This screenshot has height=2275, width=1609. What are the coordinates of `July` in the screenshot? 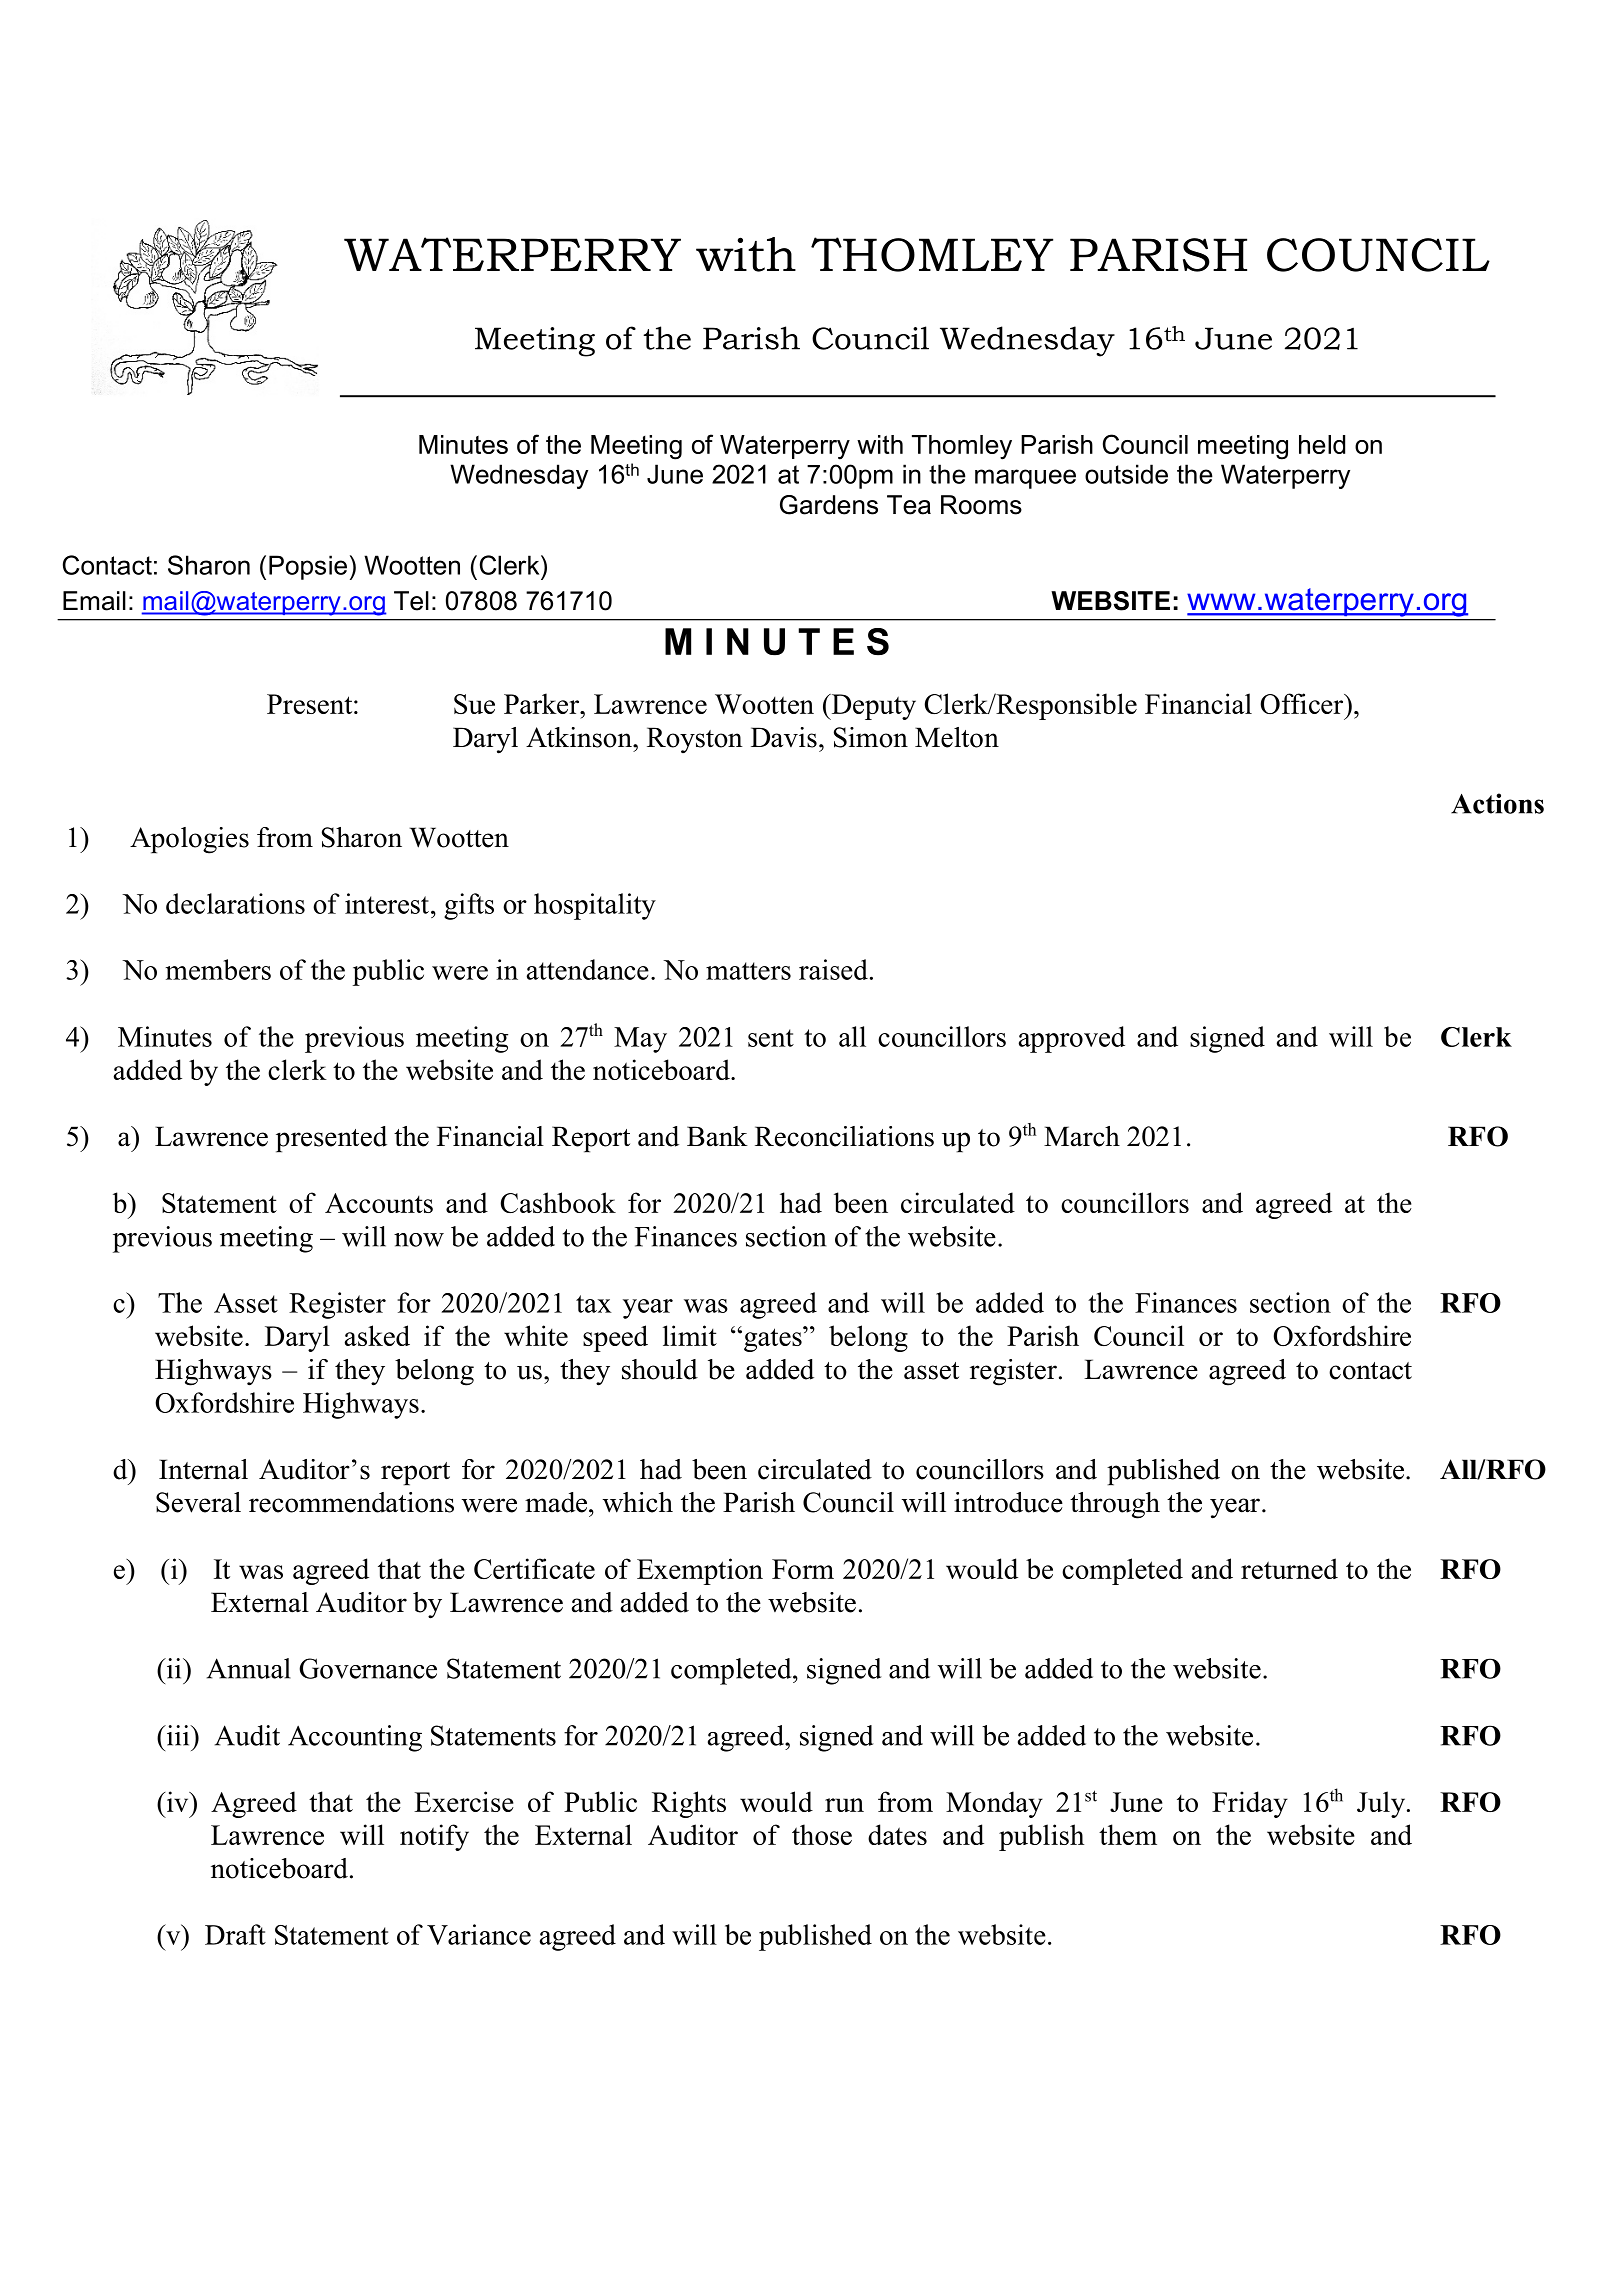 It's located at (1382, 1804).
